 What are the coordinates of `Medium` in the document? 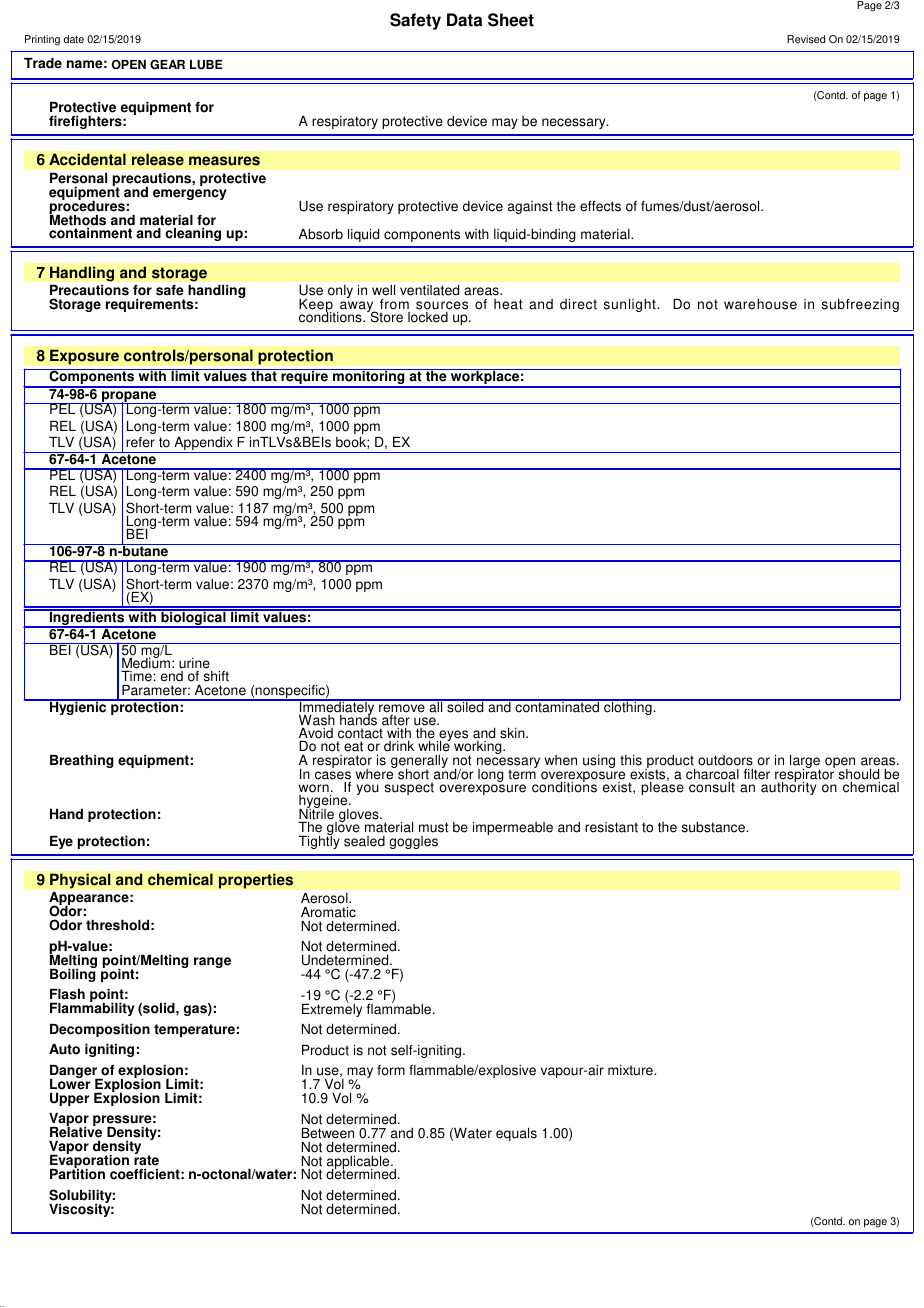 It's located at (146, 662).
